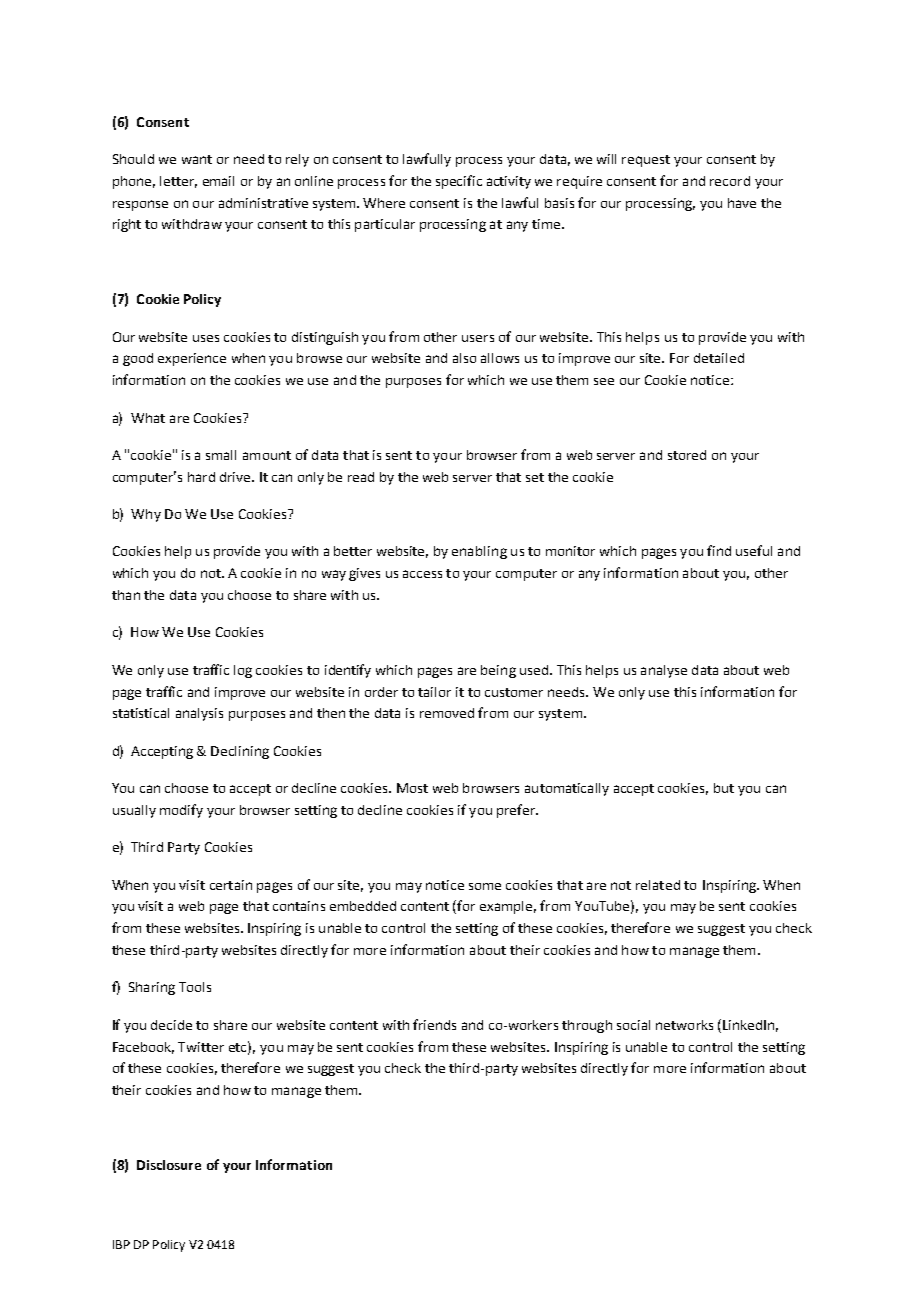  Describe the element at coordinates (199, 714) in the document. I see `analysis` at that location.
